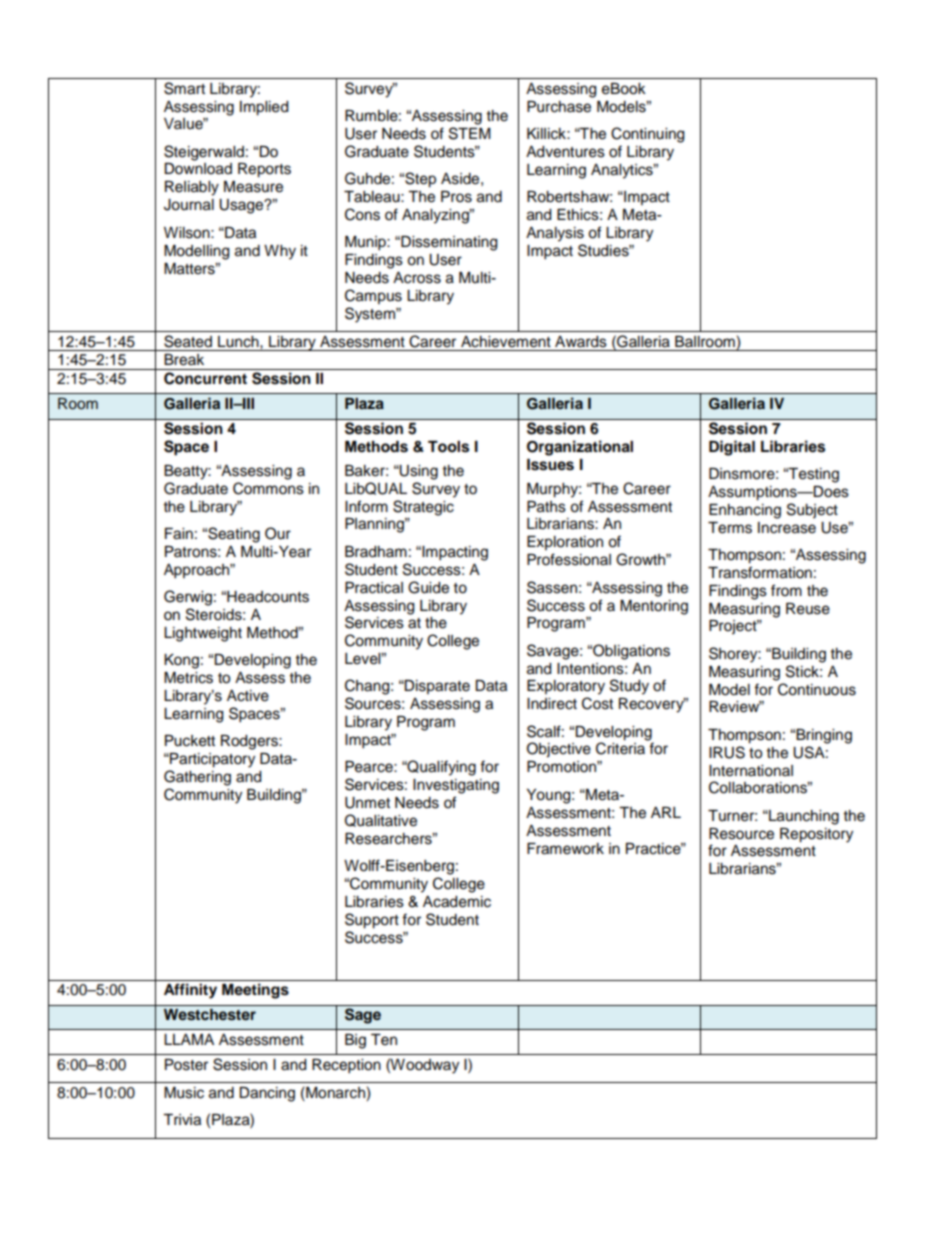 The height and width of the screenshot is (1233, 952). Describe the element at coordinates (732, 448) in the screenshot. I see `Digital` at that location.
